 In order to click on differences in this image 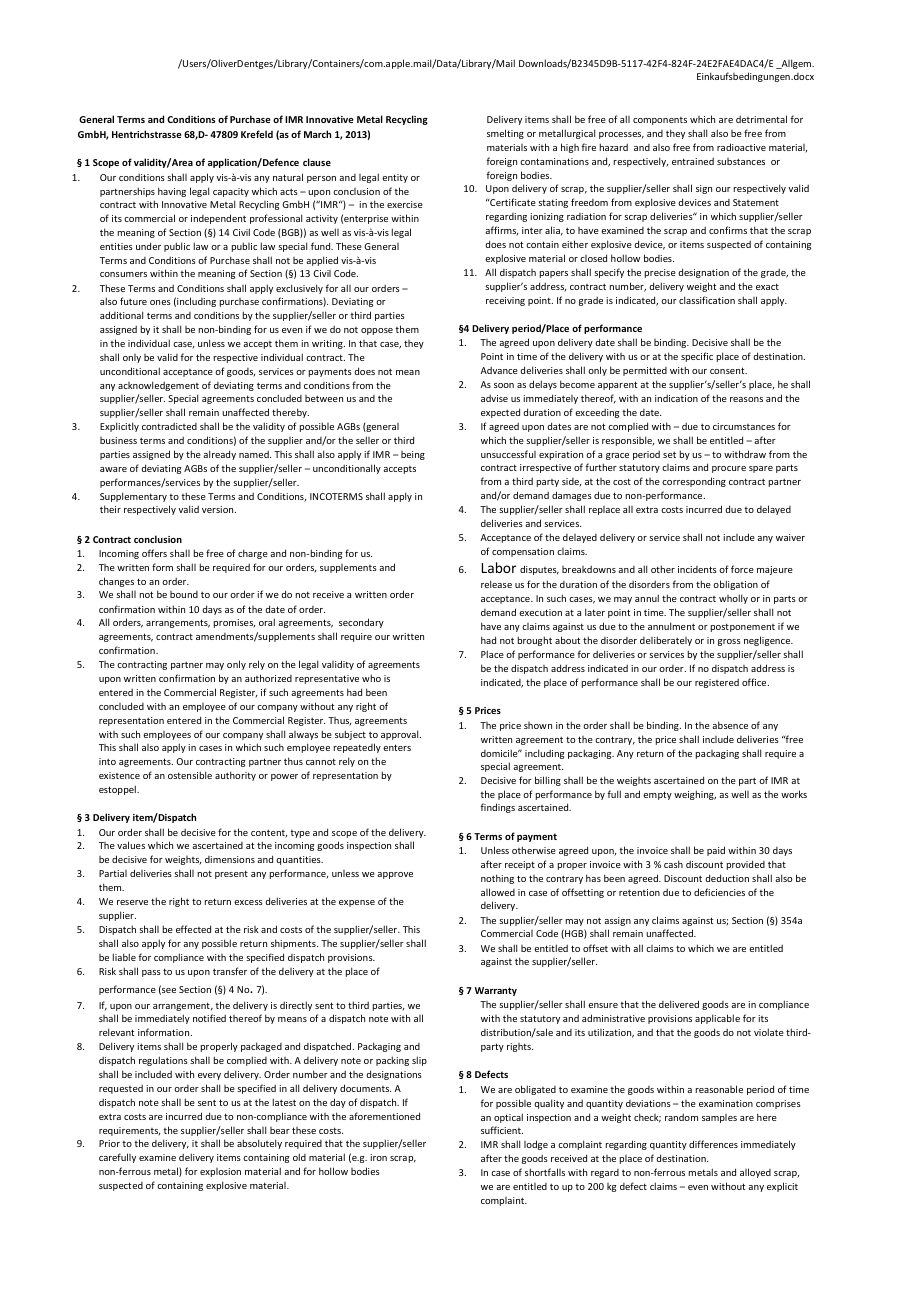, I will do `click(713, 1144)`.
